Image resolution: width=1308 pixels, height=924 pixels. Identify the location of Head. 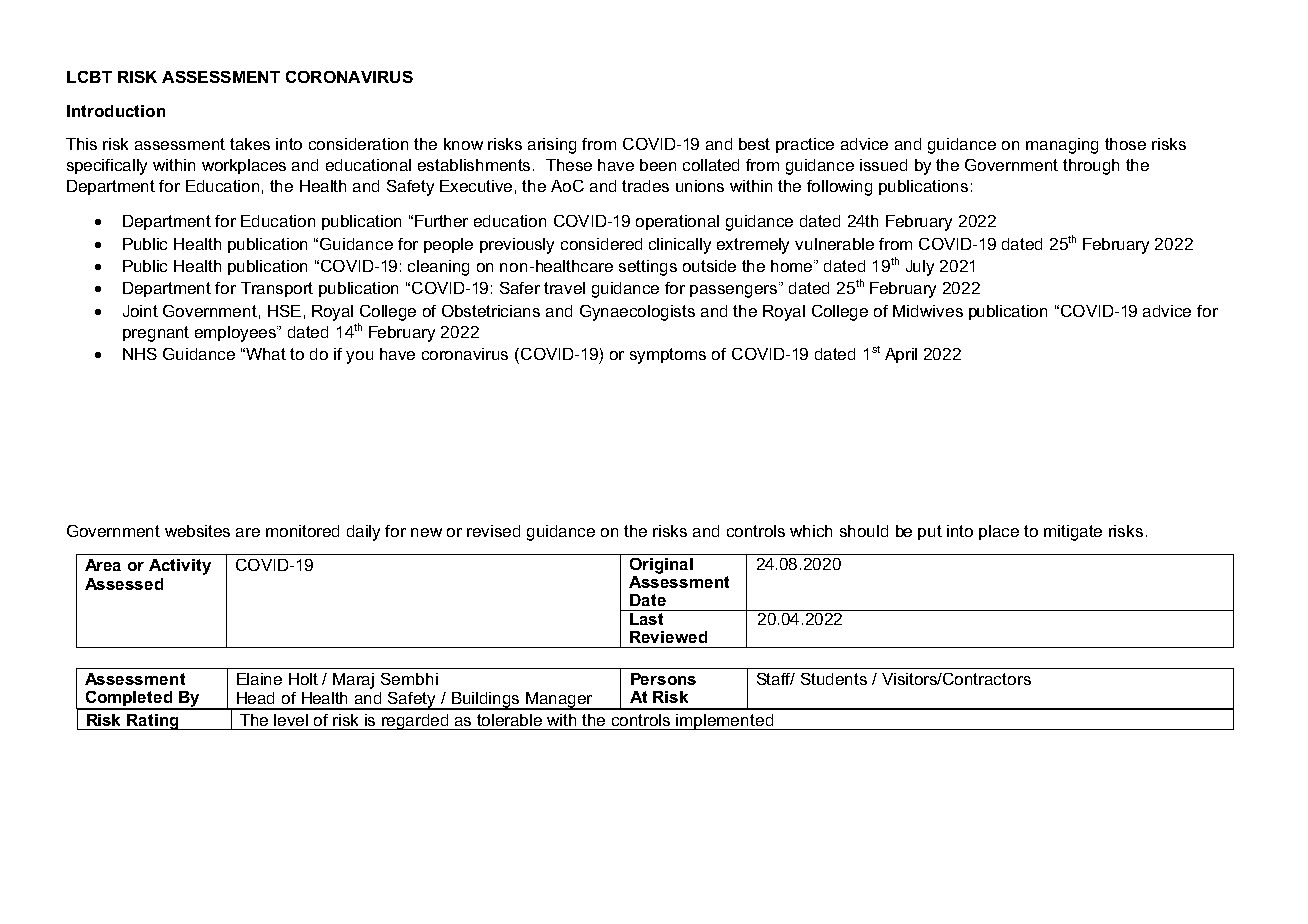
(255, 698).
